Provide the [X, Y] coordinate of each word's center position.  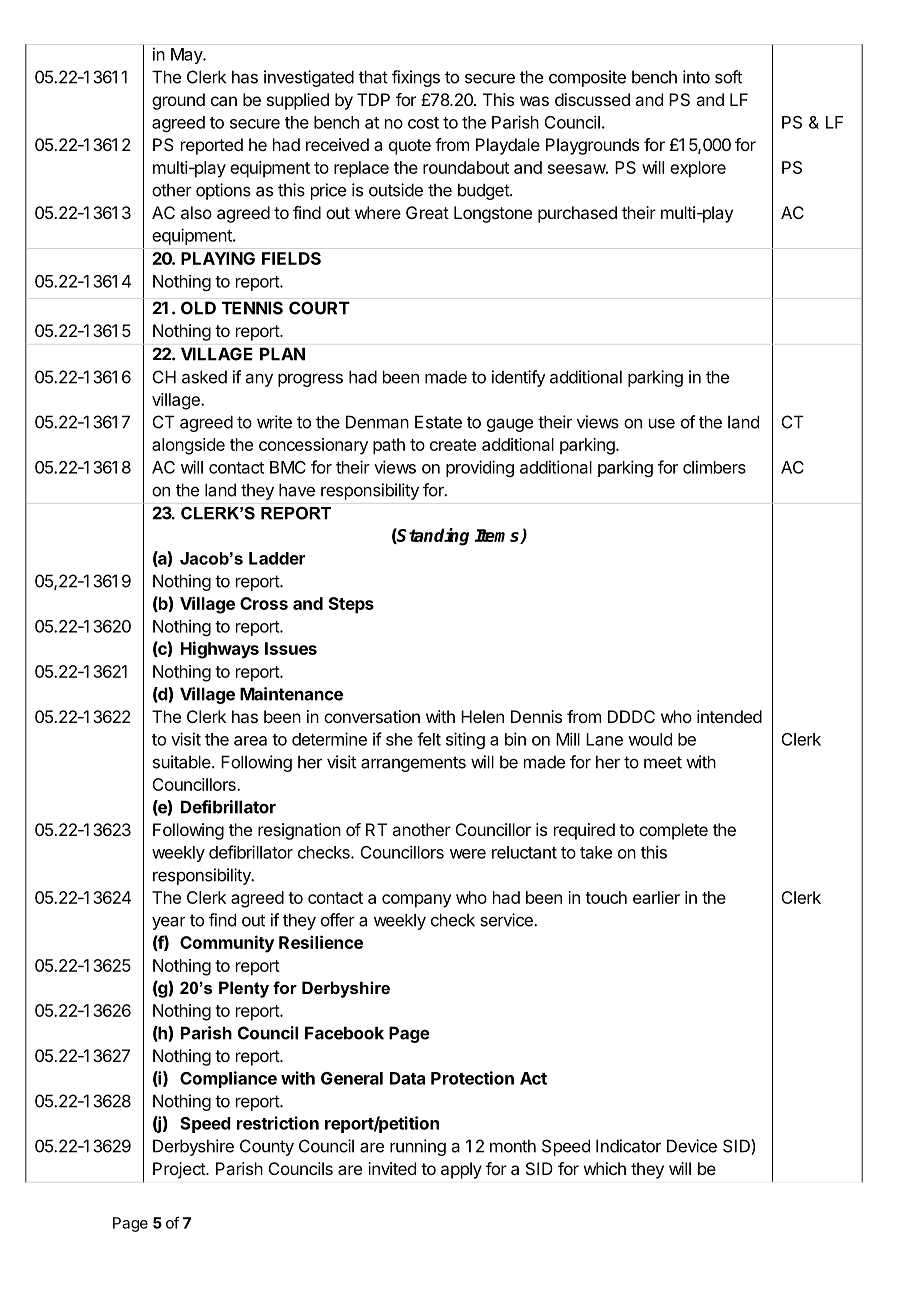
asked [204, 377]
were [468, 854]
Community [227, 944]
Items [498, 536]
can [224, 101]
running [418, 1147]
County [267, 1147]
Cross [264, 603]
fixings [416, 78]
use [662, 423]
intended [729, 716]
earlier [656, 897]
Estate [438, 422]
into [696, 77]
